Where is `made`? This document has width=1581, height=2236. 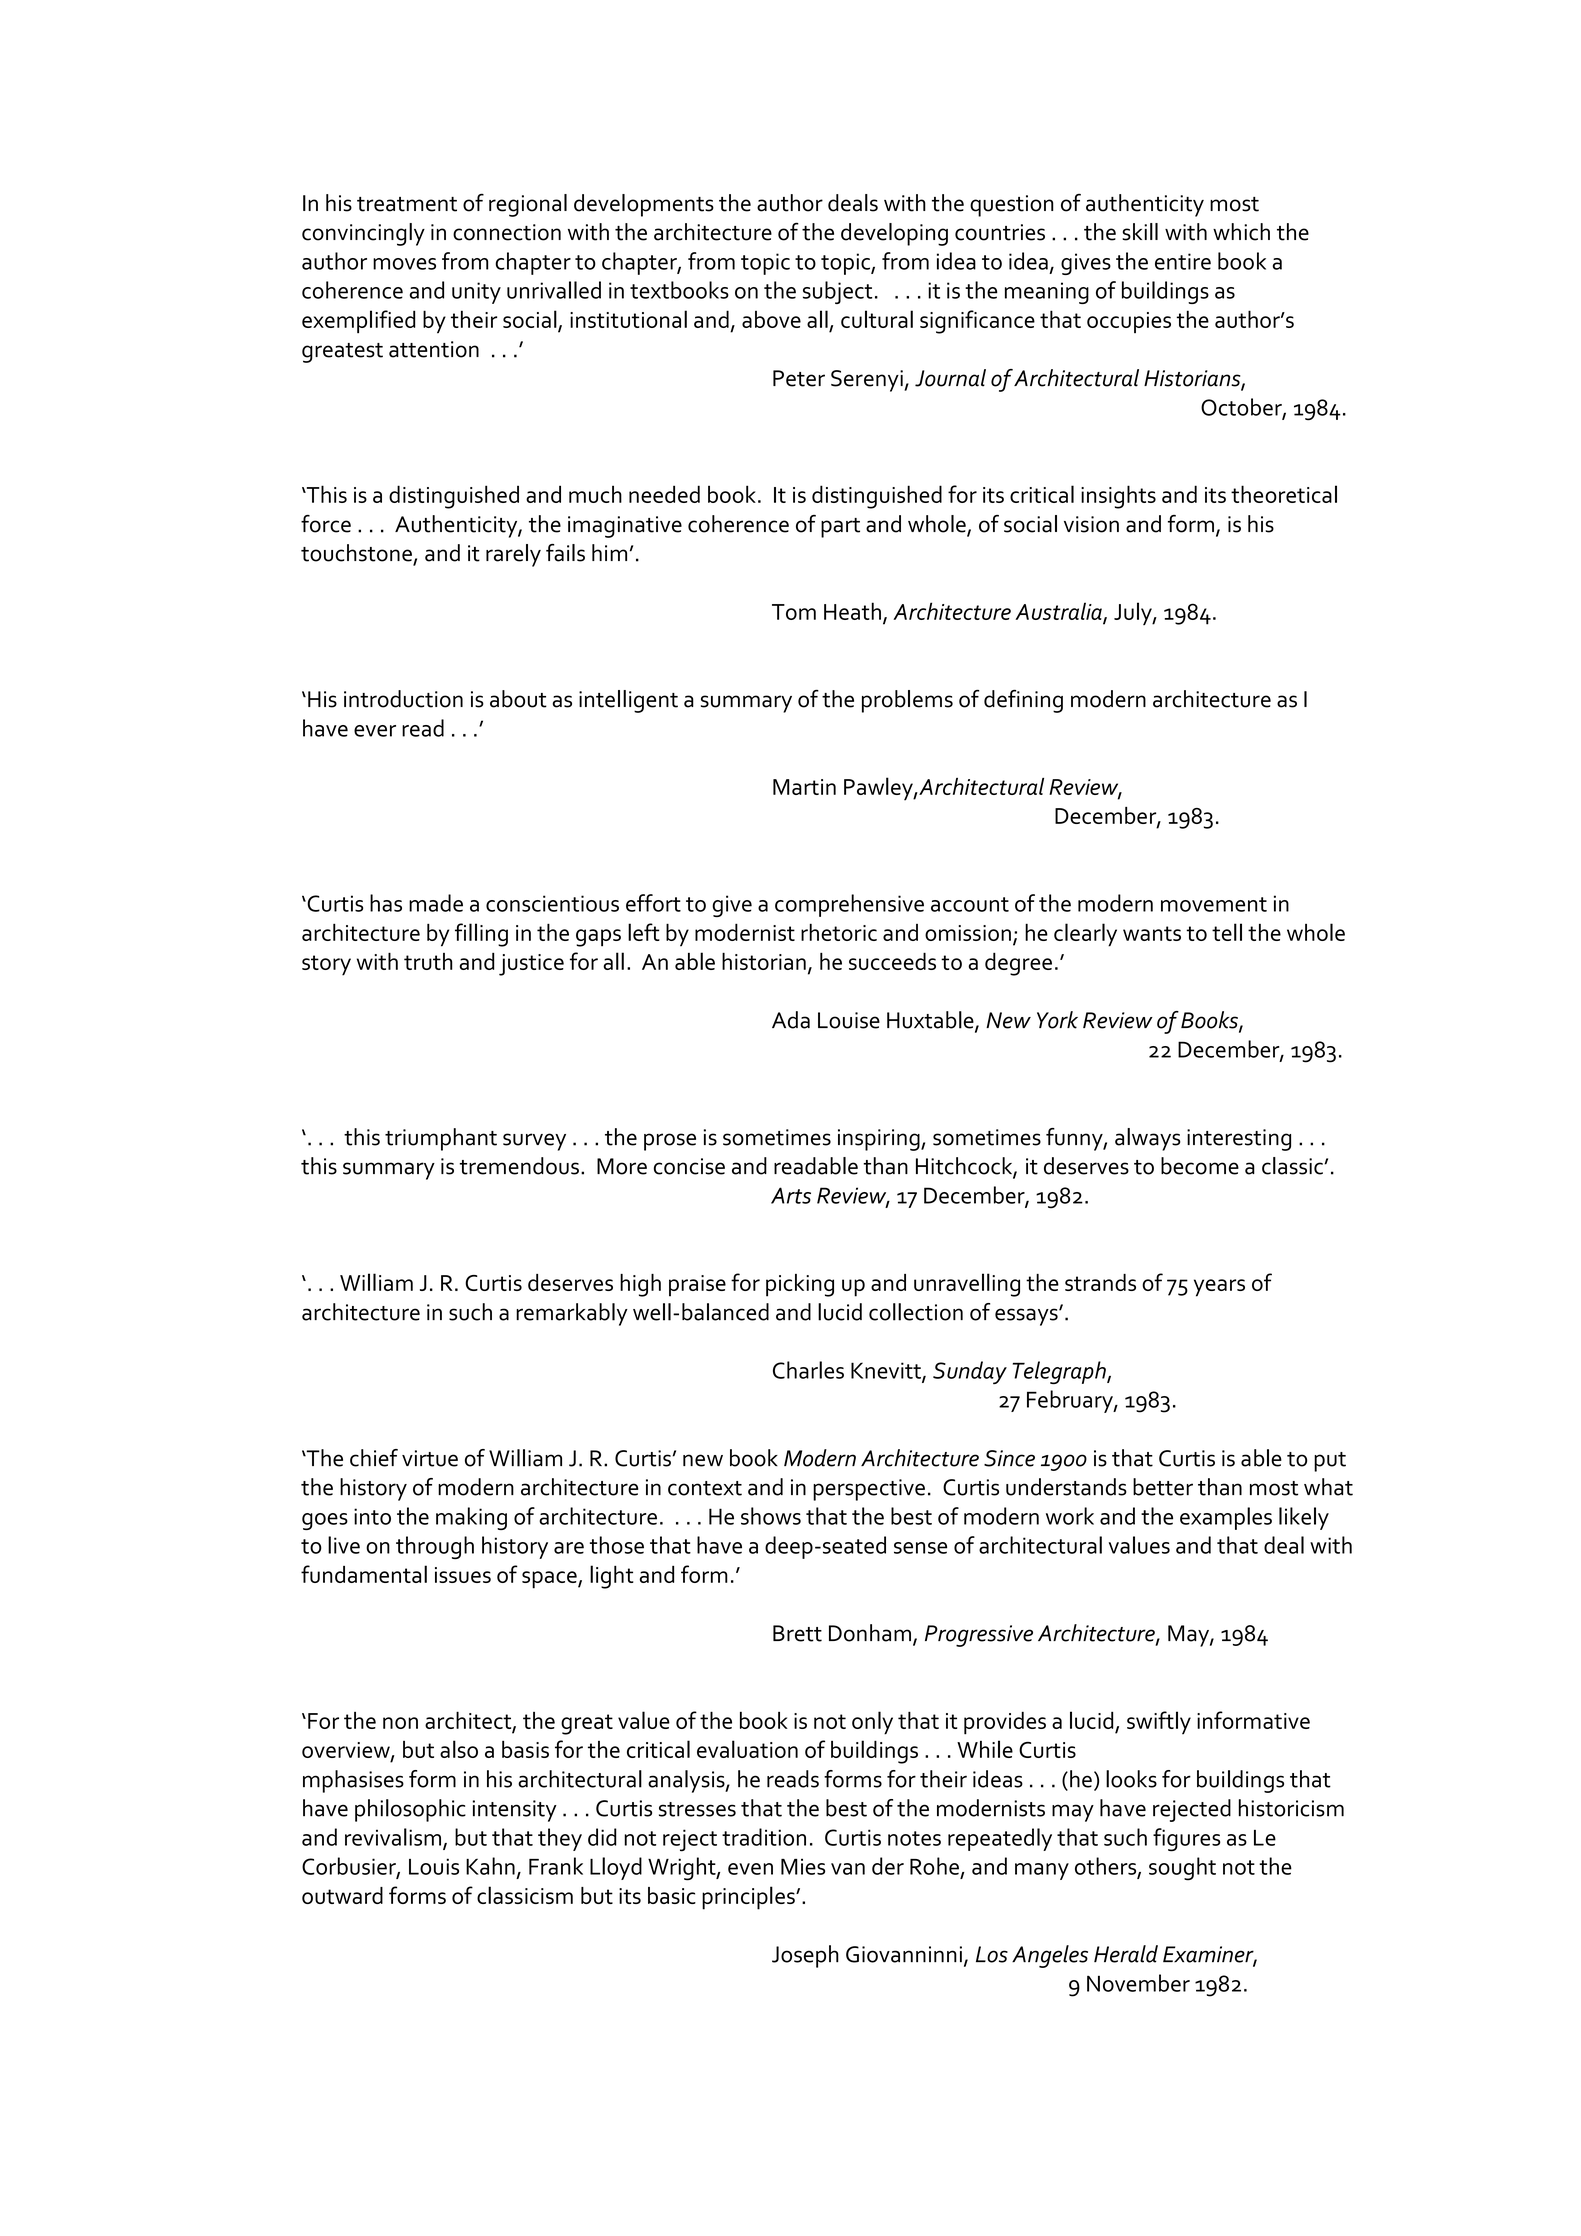 made is located at coordinates (436, 903).
